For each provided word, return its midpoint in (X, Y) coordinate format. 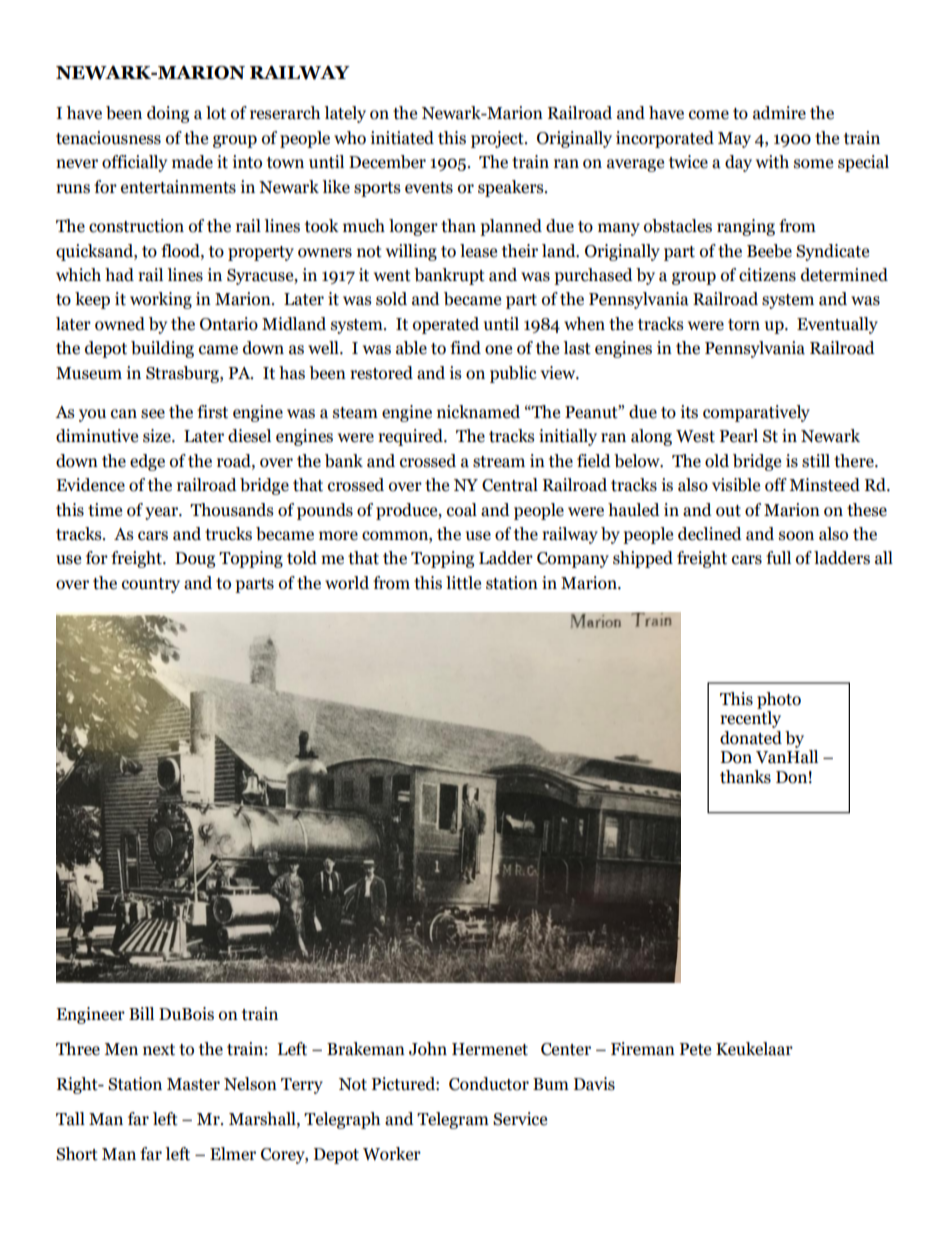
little (463, 583)
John (428, 1049)
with (772, 162)
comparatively (756, 413)
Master (193, 1084)
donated (751, 738)
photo (779, 700)
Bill (141, 1013)
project (498, 139)
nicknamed (478, 412)
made (192, 162)
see (153, 414)
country (151, 585)
